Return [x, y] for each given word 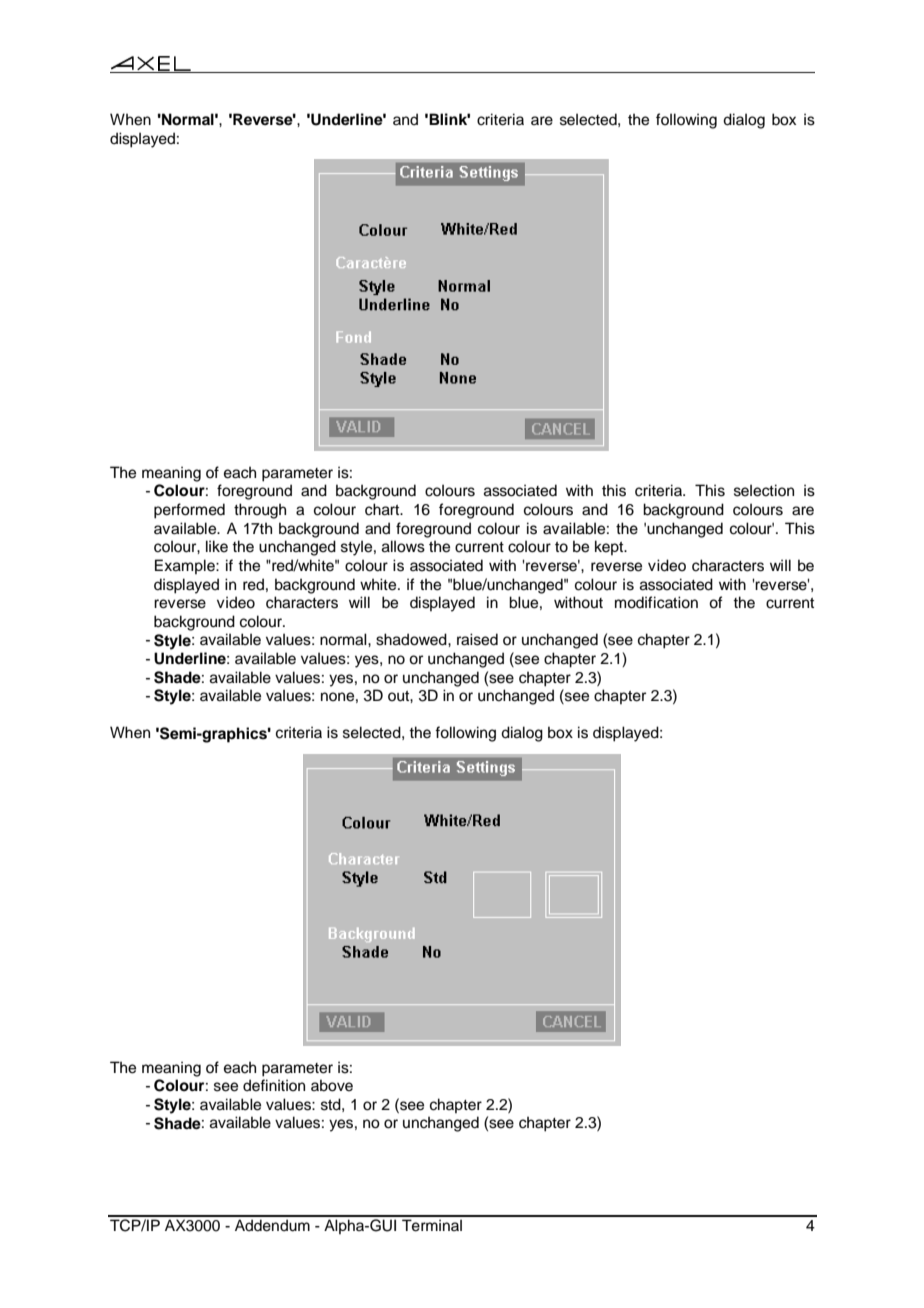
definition [274, 1085]
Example [186, 566]
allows [403, 546]
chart [383, 509]
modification [656, 602]
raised [477, 639]
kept [610, 547]
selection [764, 490]
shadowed [412, 639]
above [332, 1085]
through [260, 511]
